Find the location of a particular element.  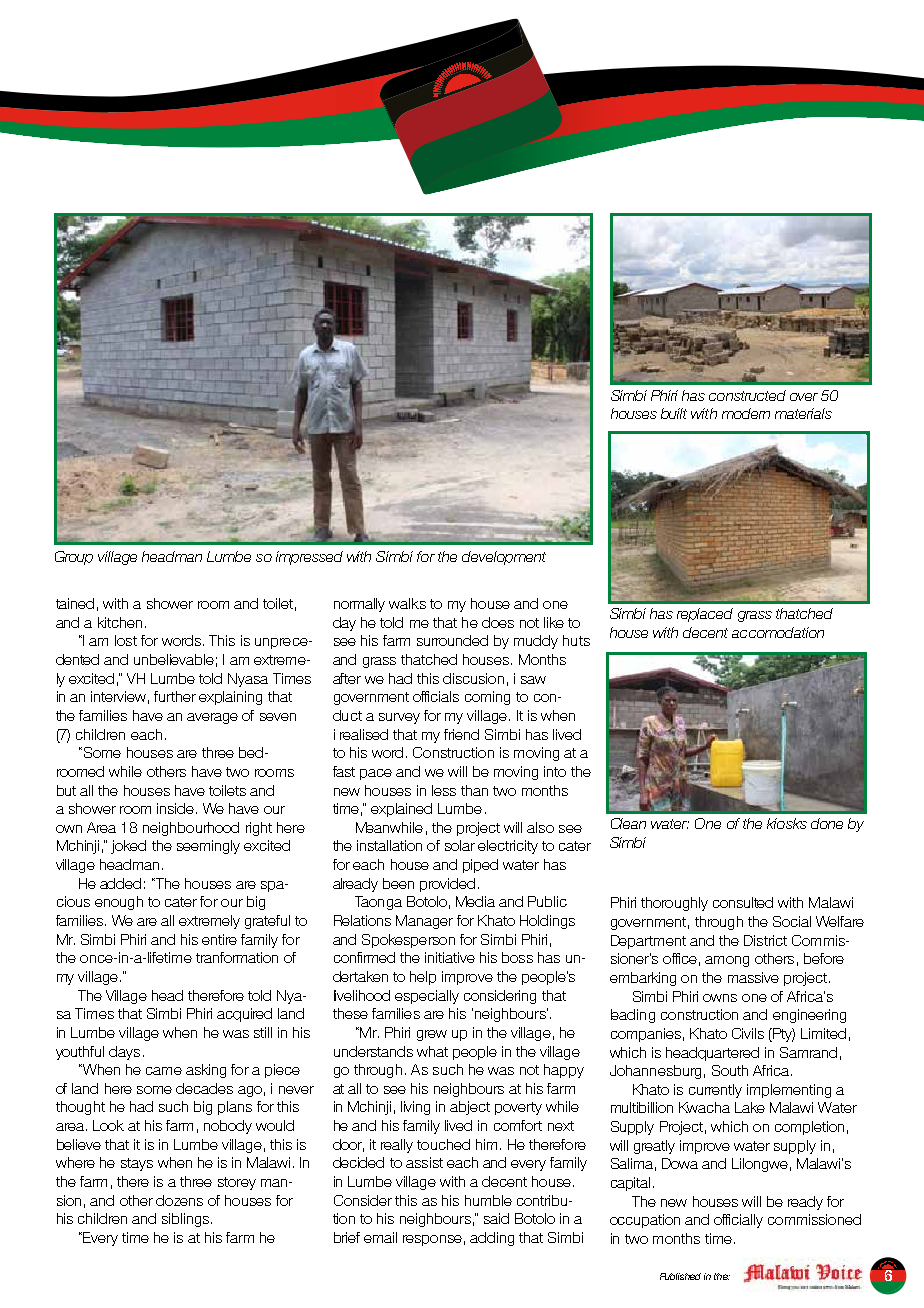

initiative is located at coordinates (450, 957).
